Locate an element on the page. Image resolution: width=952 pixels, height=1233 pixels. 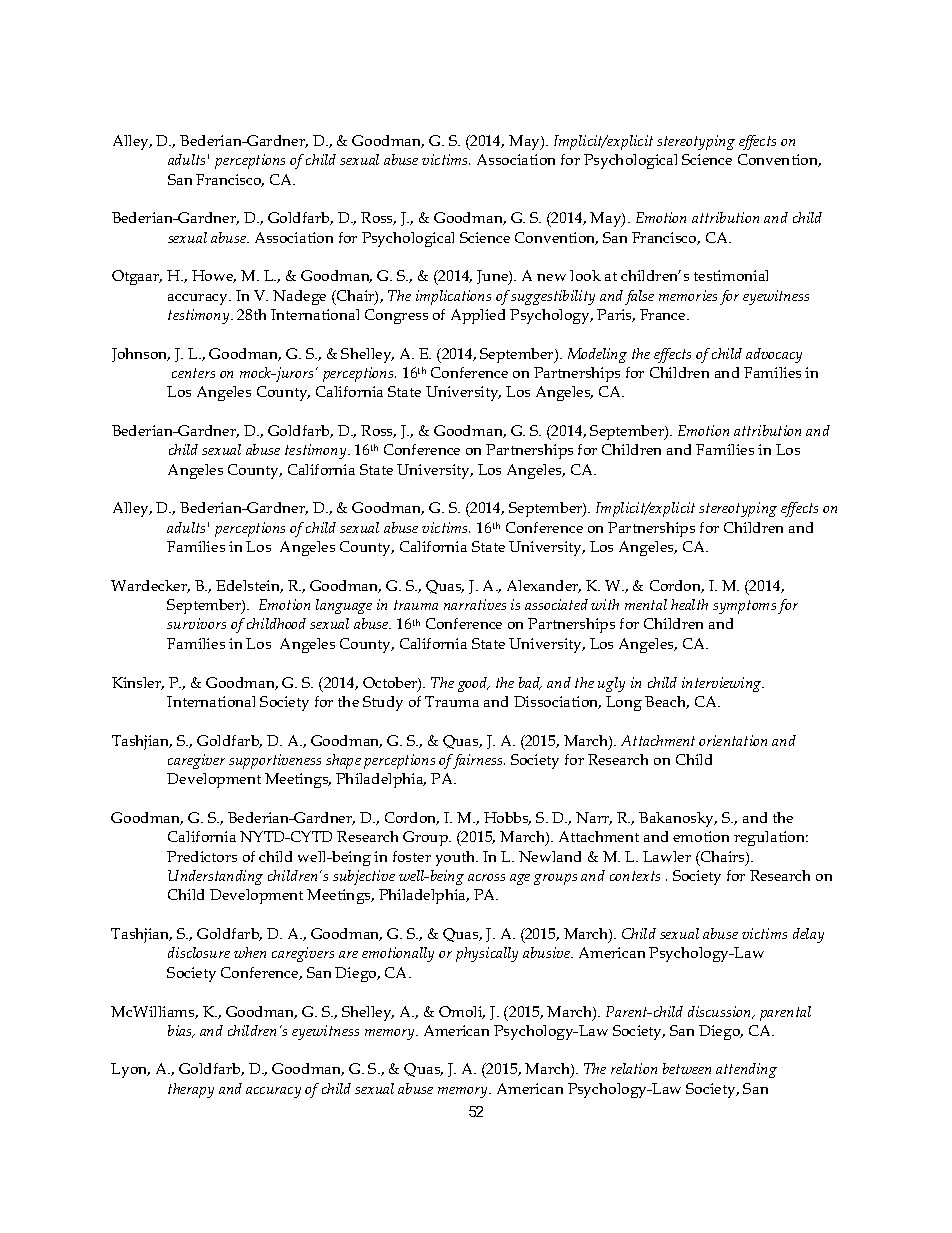
memories is located at coordinates (688, 295).
